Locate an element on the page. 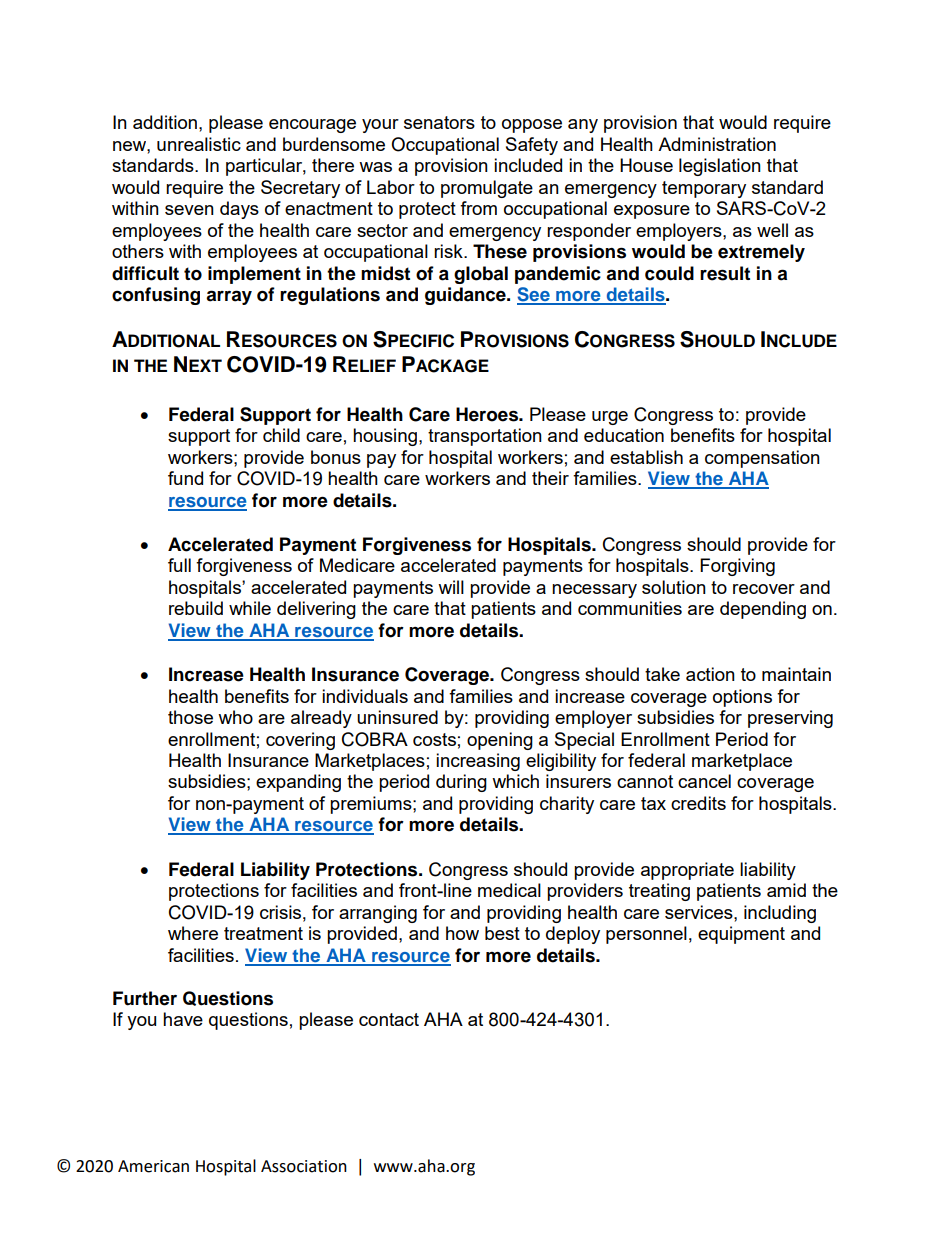 This page has width=952, height=1233. services is located at coordinates (700, 912).
